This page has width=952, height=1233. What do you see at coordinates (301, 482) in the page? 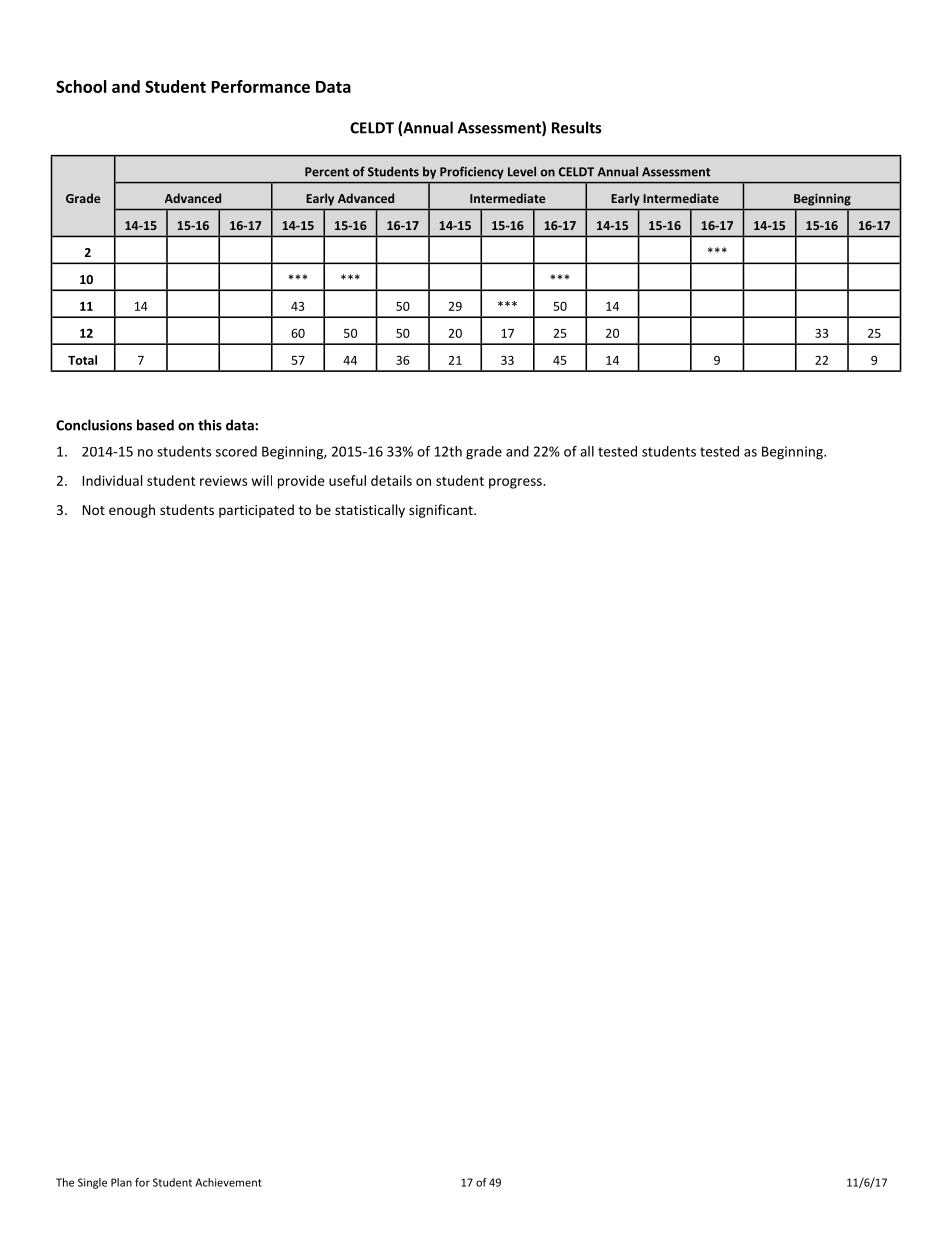
I see `provide` at bounding box center [301, 482].
